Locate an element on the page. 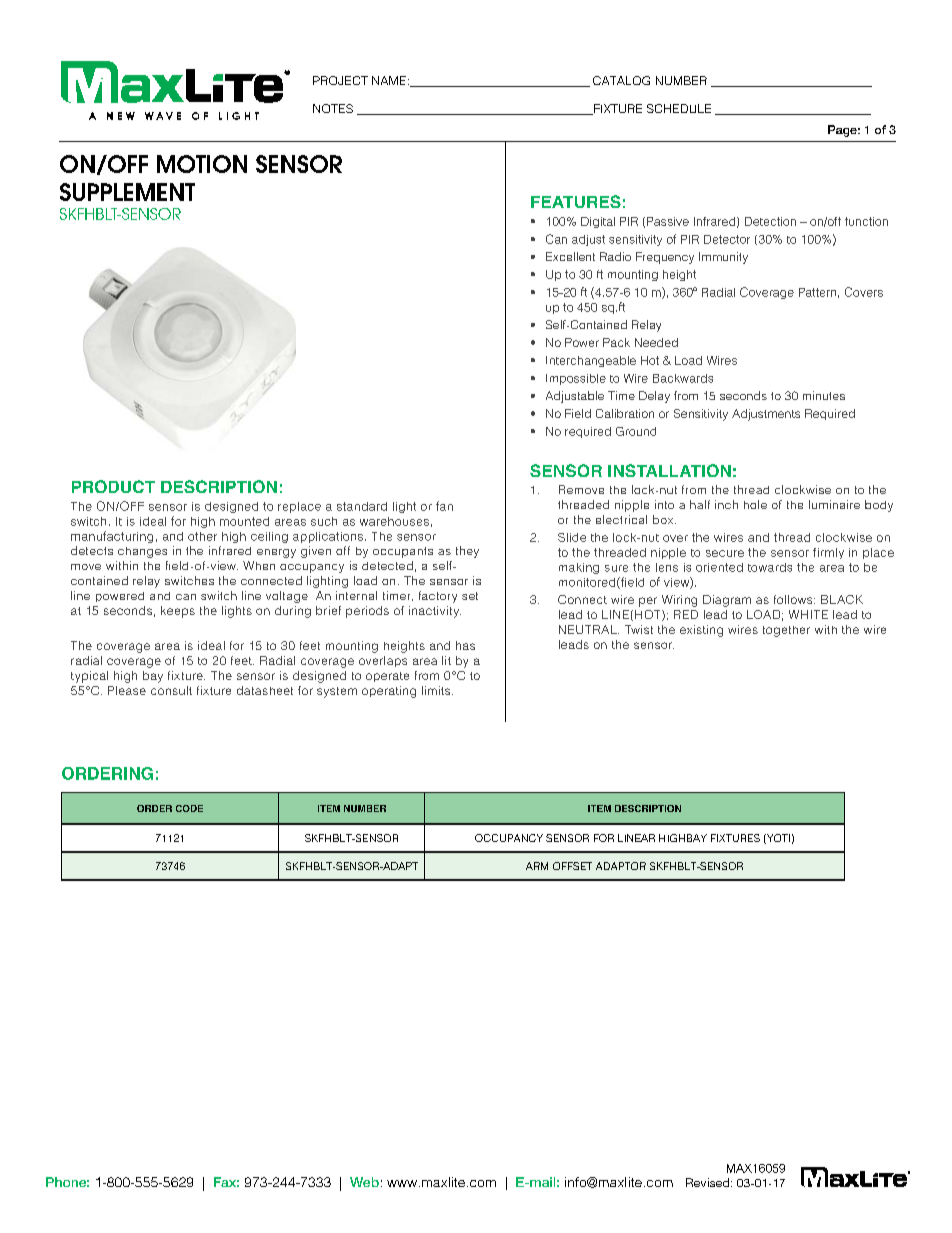 Image resolution: width=952 pixels, height=1233 pixels. CATALOG is located at coordinates (621, 80).
